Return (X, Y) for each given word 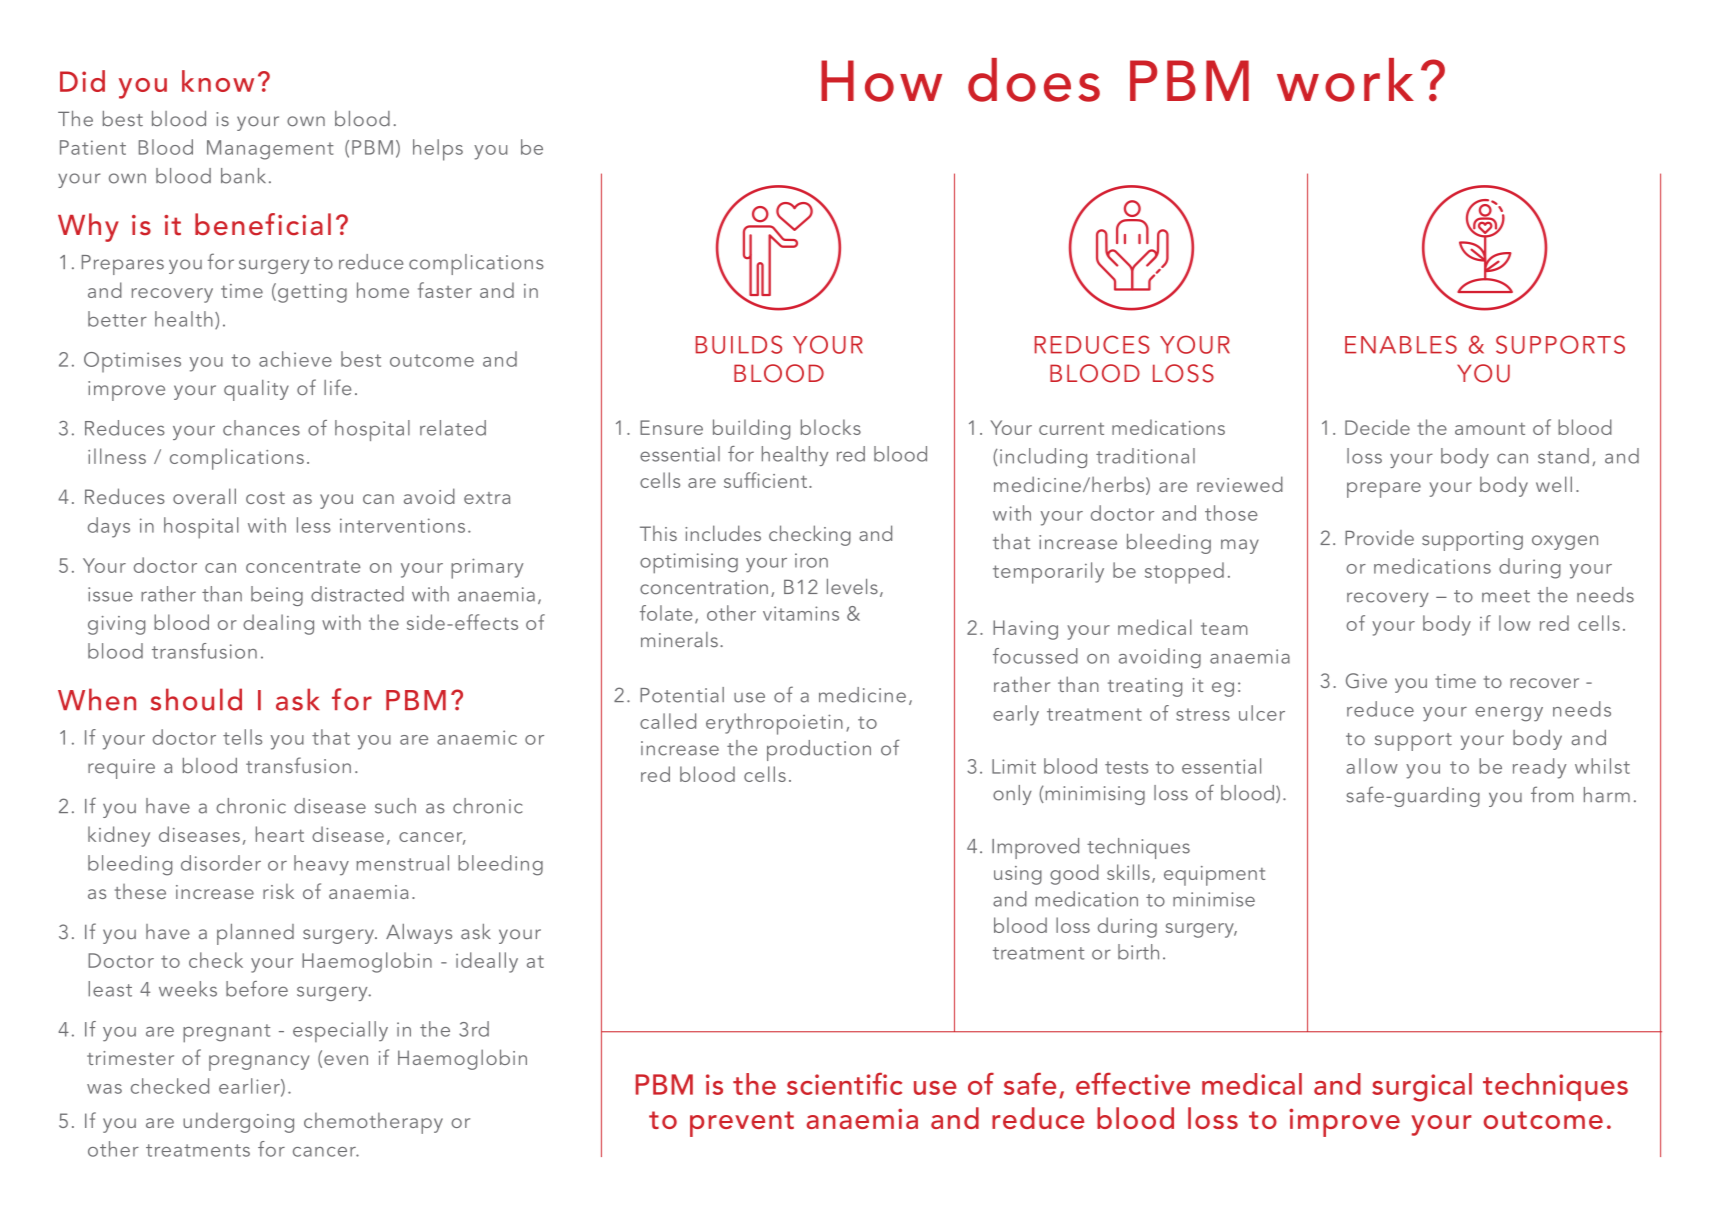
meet (1506, 596)
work (1345, 80)
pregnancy (259, 1063)
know (218, 81)
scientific (844, 1083)
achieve (295, 359)
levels (852, 587)
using (1018, 875)
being (277, 596)
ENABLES (1401, 344)
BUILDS (739, 344)
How (881, 81)
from (1552, 794)
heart (280, 834)
